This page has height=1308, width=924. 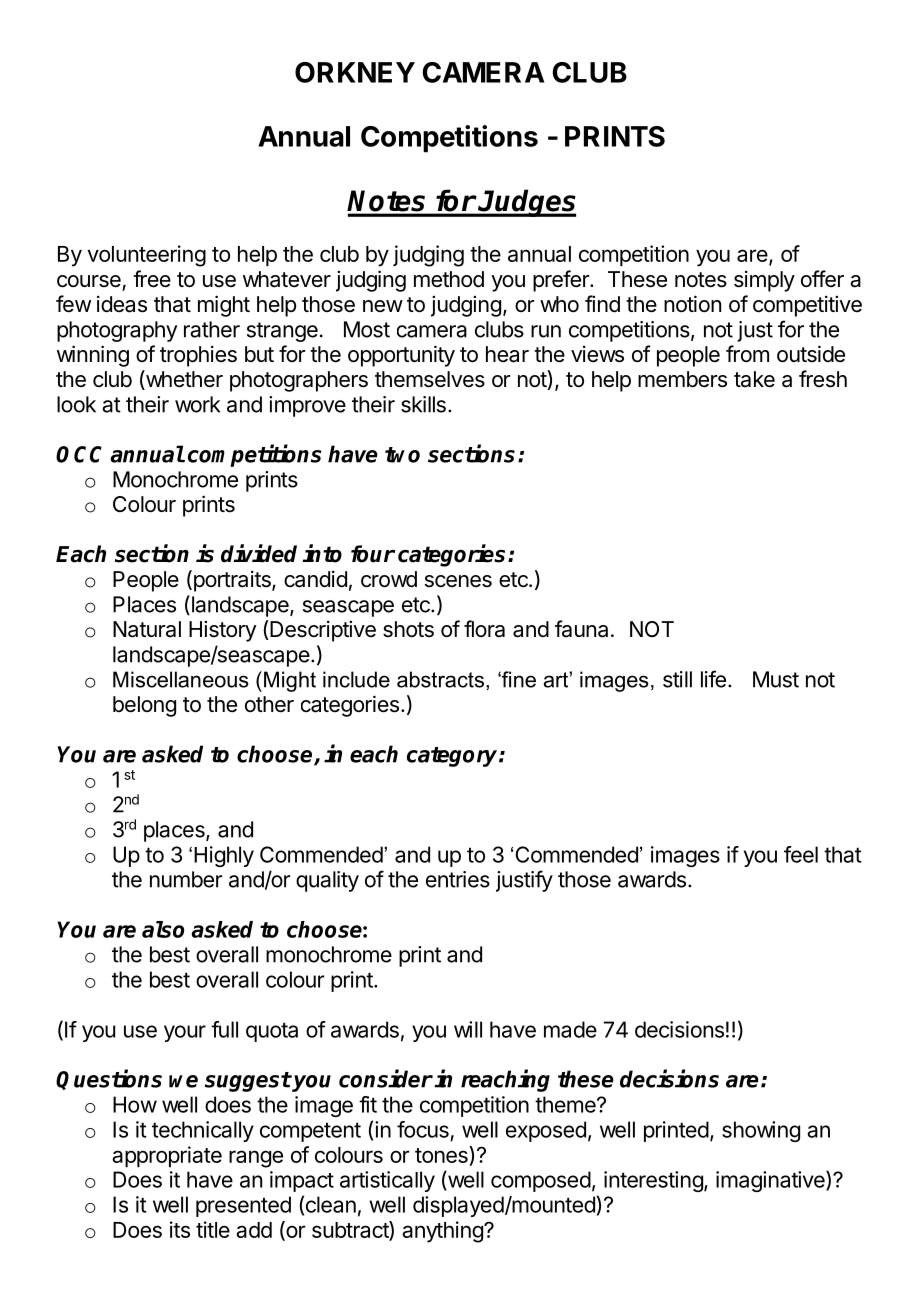 I want to click on also, so click(x=163, y=929).
